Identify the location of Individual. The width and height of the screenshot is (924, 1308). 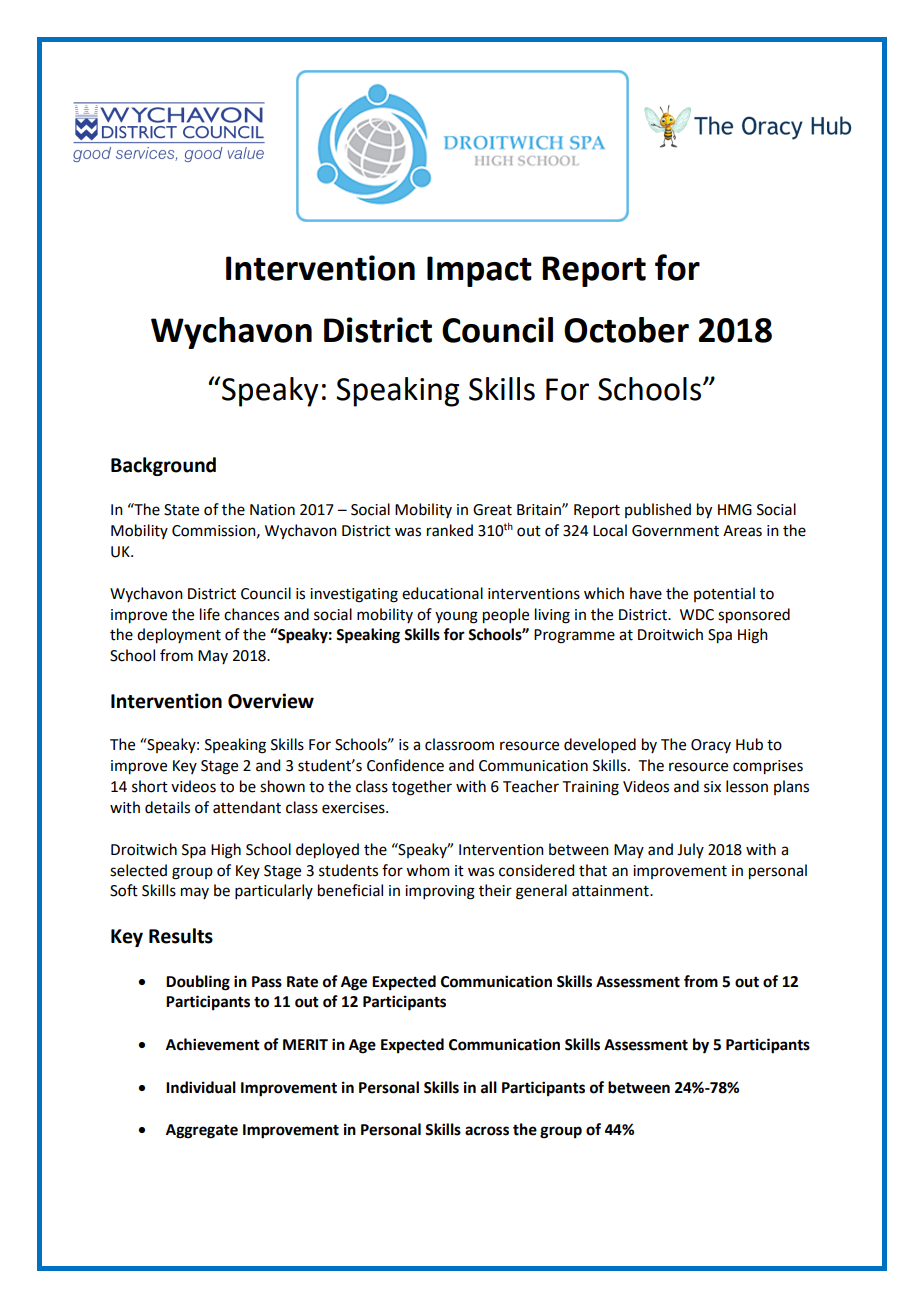
(201, 1087).
